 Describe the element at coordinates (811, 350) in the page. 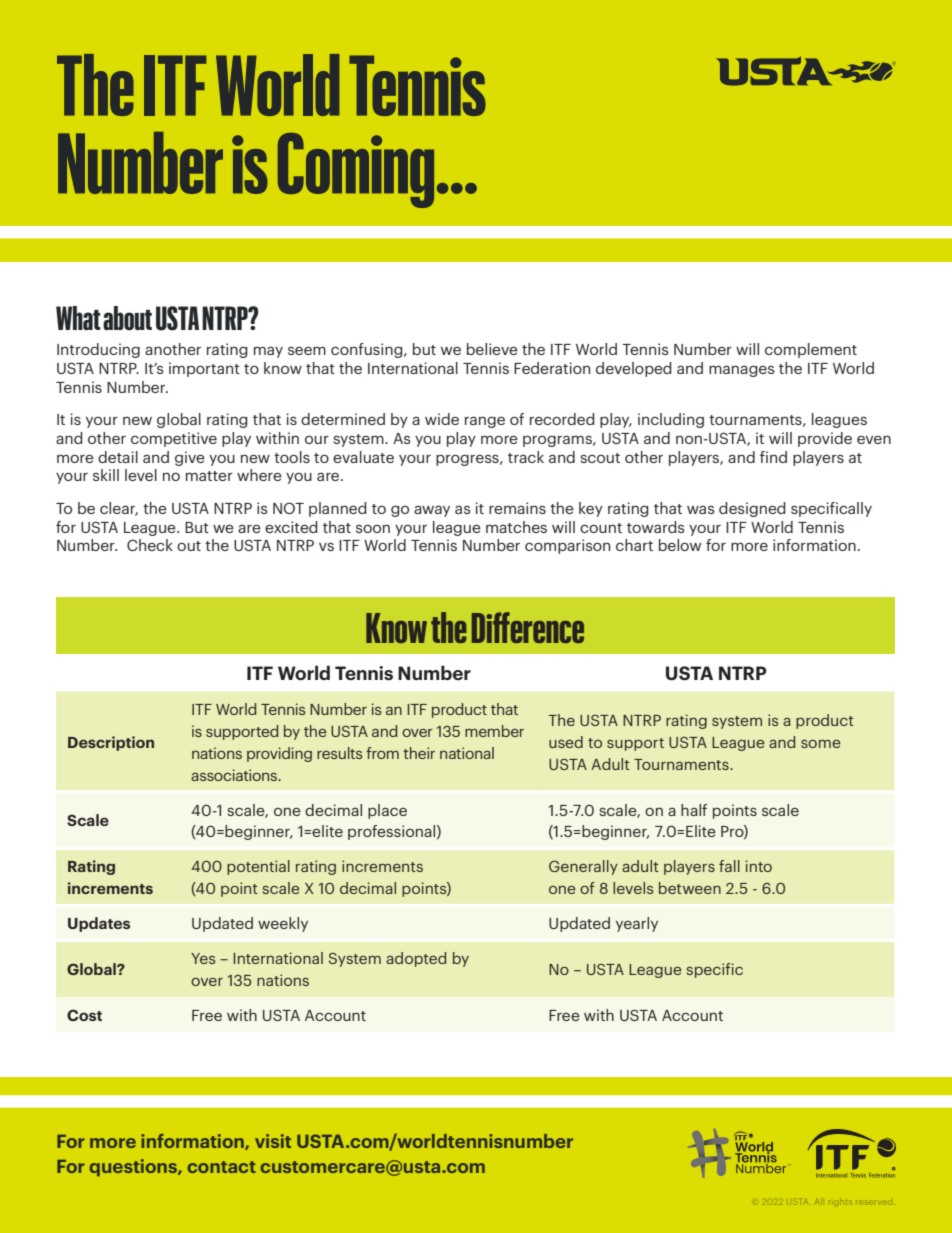

I see `complement` at that location.
